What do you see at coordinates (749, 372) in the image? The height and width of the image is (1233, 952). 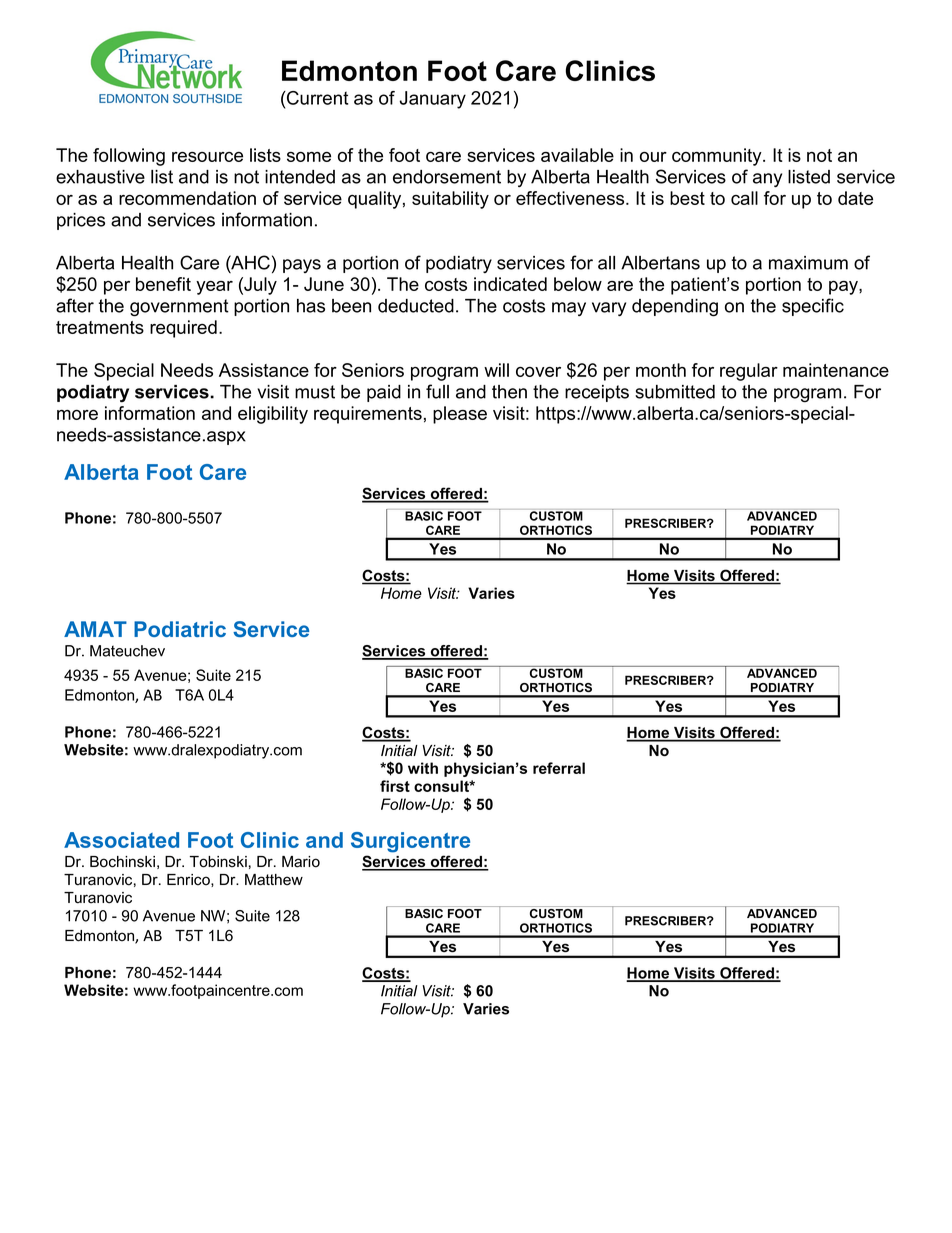 I see `regular` at bounding box center [749, 372].
